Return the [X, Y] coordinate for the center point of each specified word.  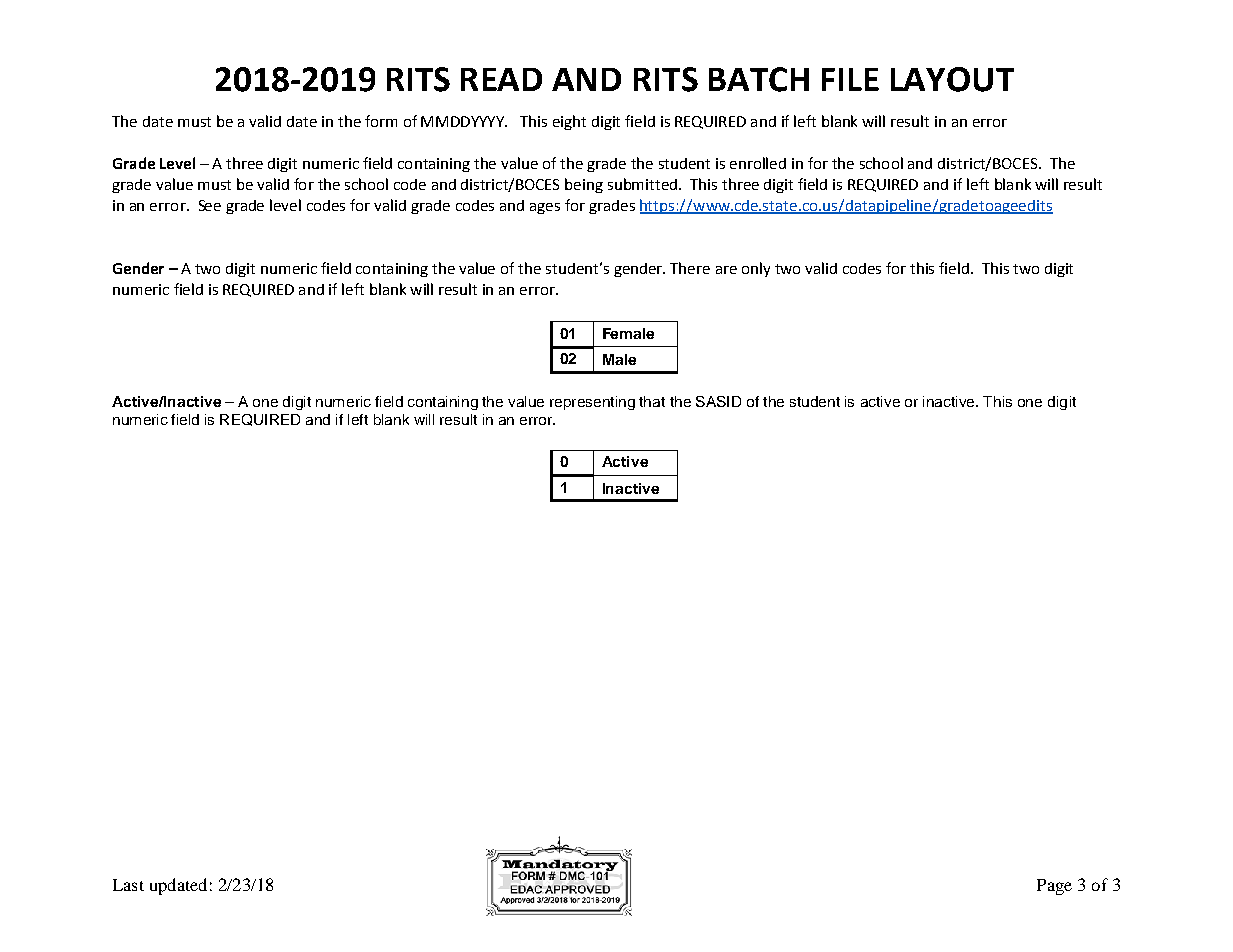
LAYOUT [952, 79]
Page [1054, 887]
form [381, 121]
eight [569, 122]
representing [592, 403]
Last [128, 885]
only [756, 269]
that [652, 401]
